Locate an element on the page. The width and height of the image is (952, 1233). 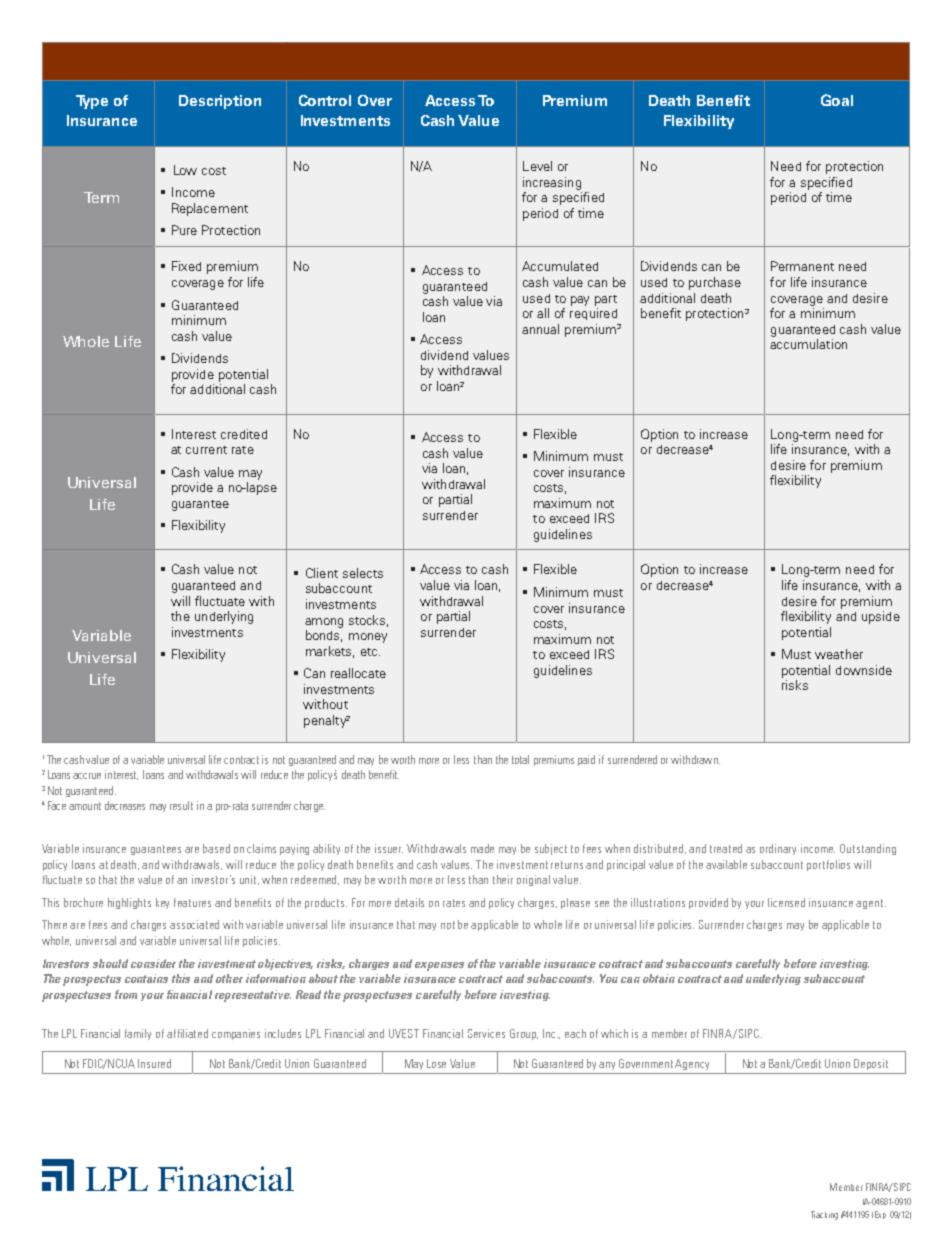
made is located at coordinates (482, 848).
